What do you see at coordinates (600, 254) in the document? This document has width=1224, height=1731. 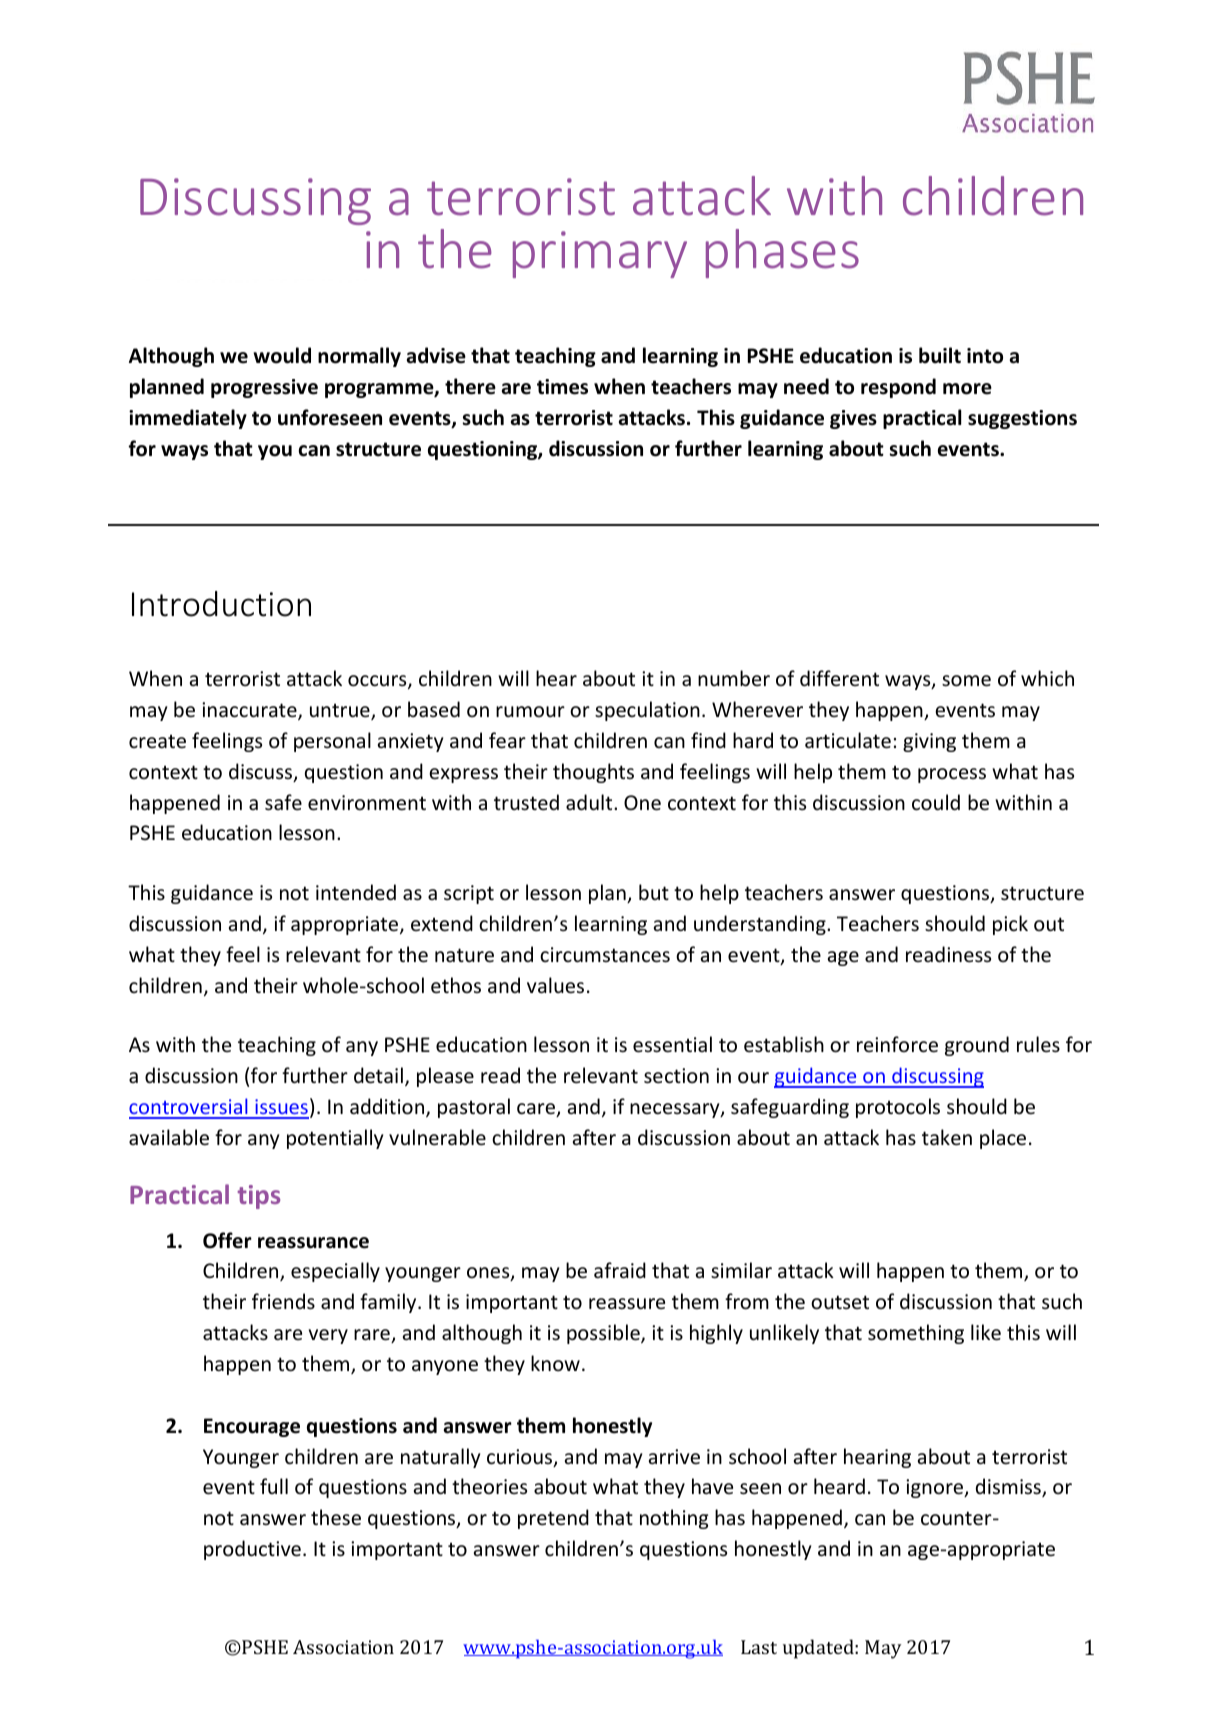 I see `primary` at bounding box center [600, 254].
